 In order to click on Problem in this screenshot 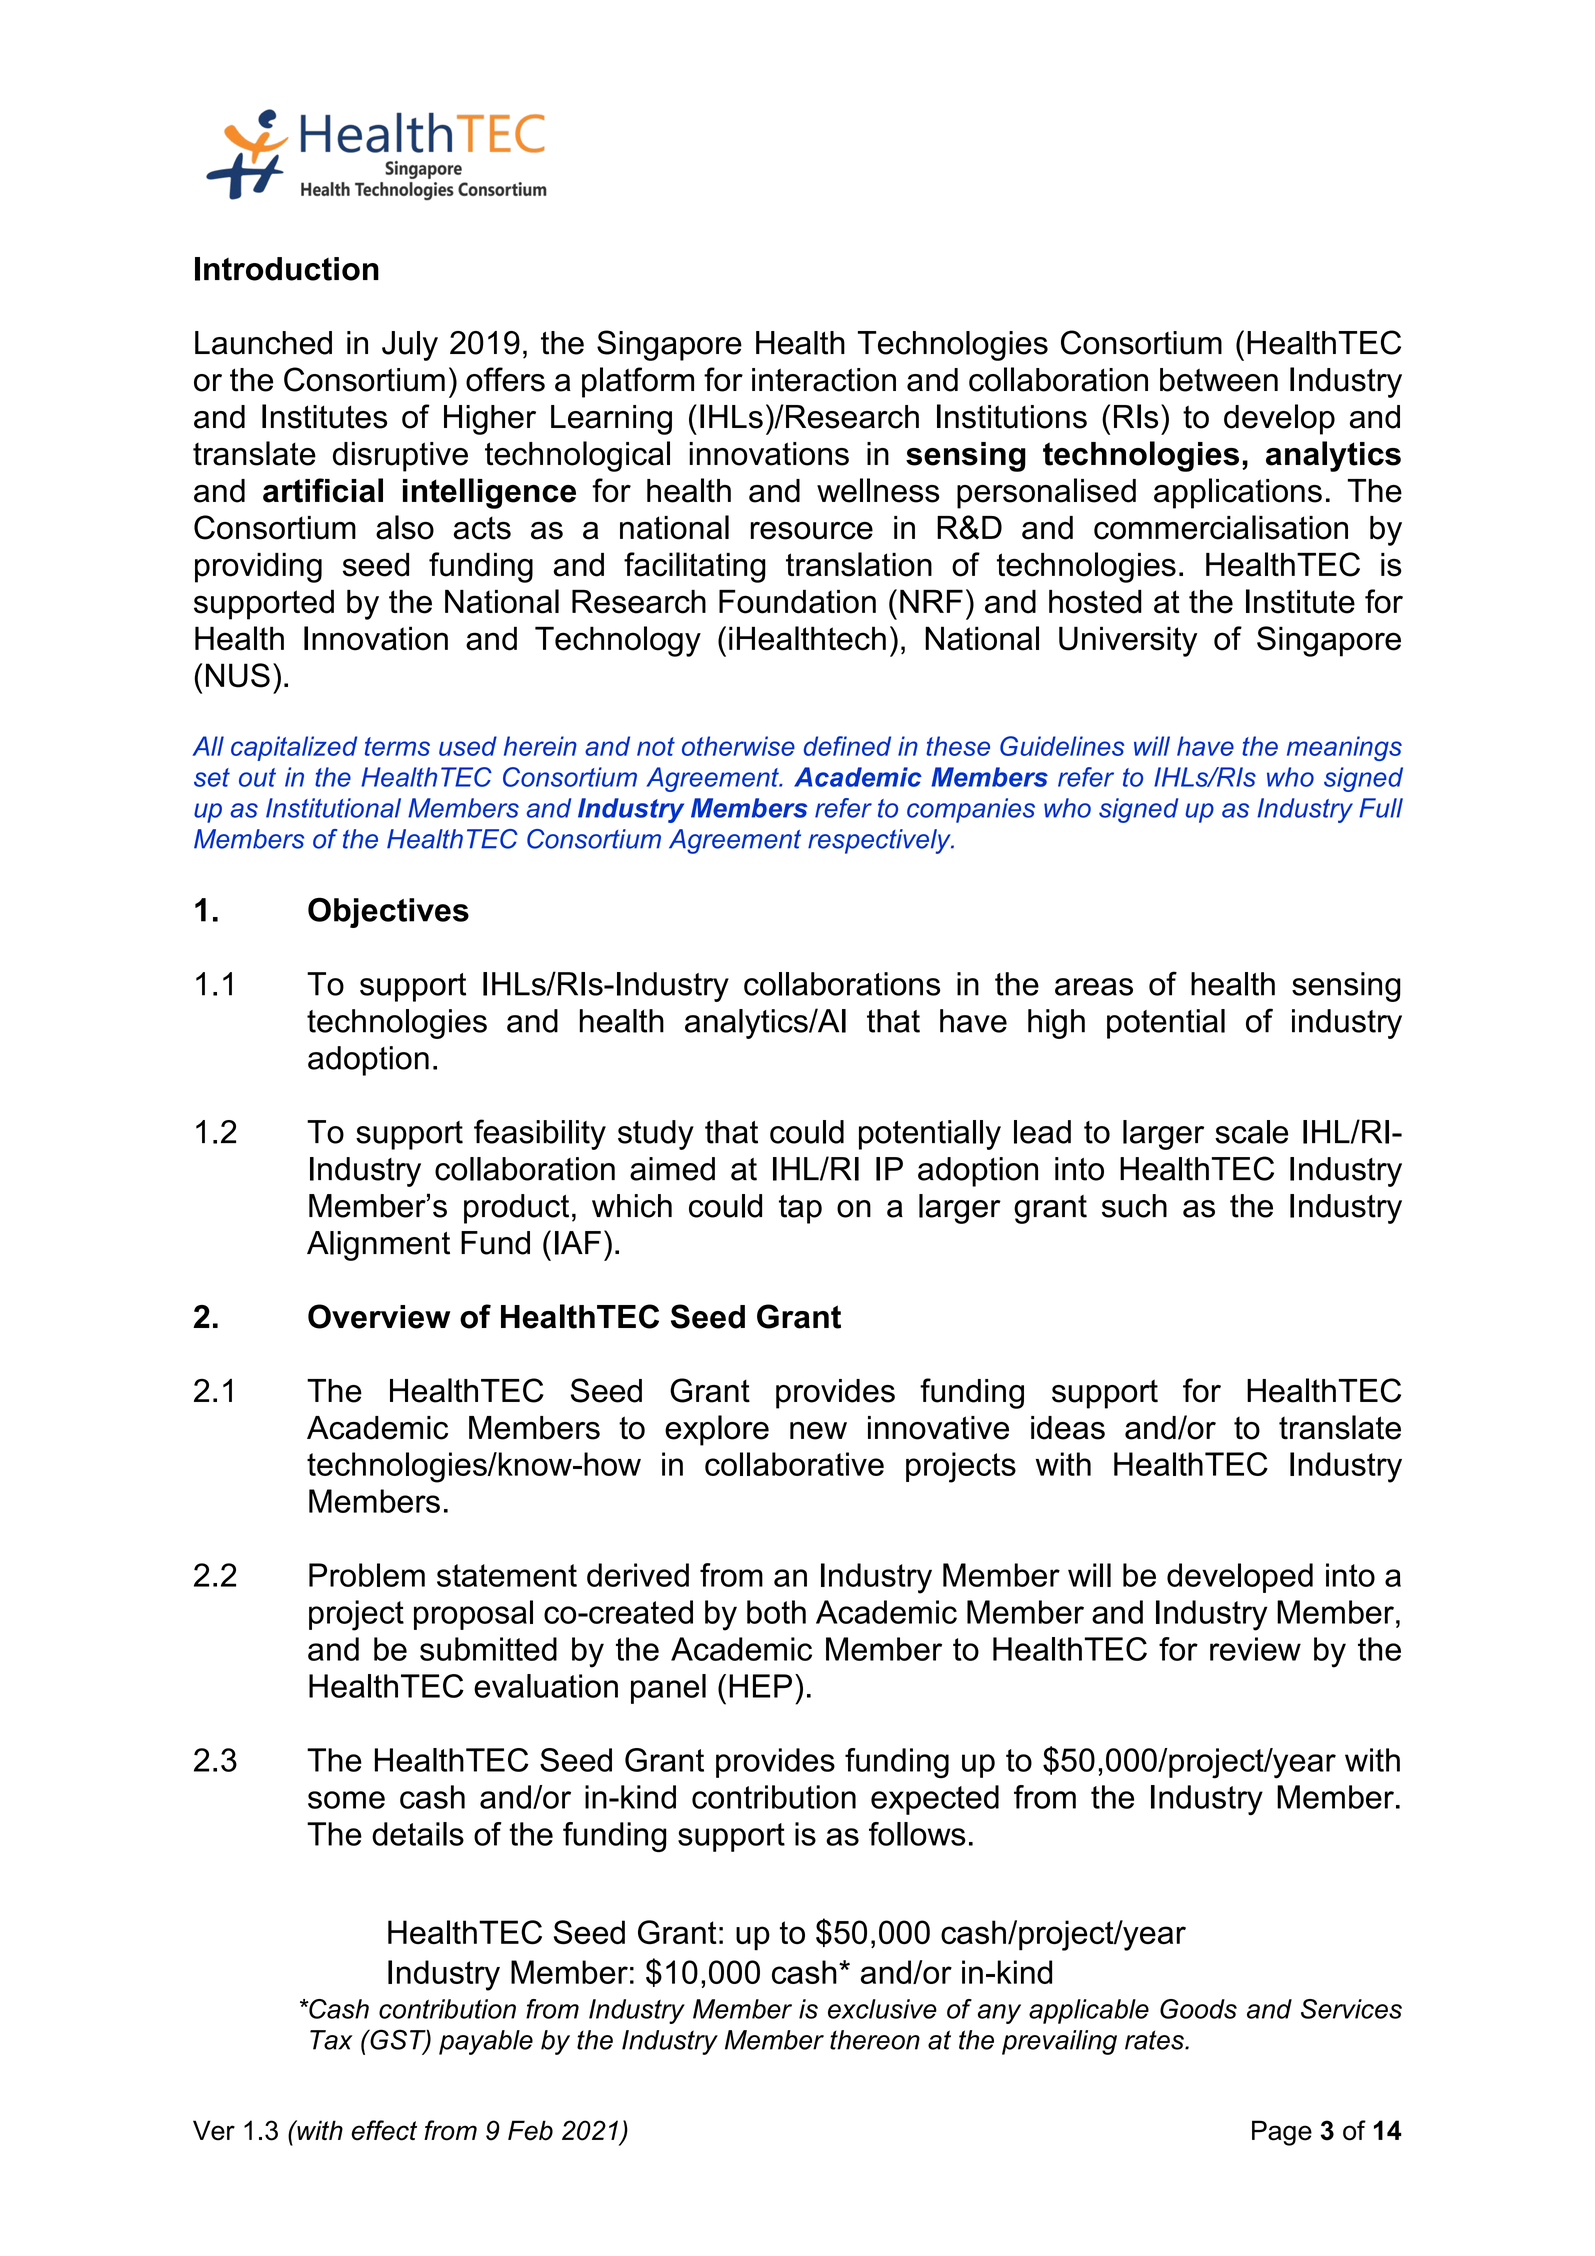, I will do `click(367, 1575)`.
